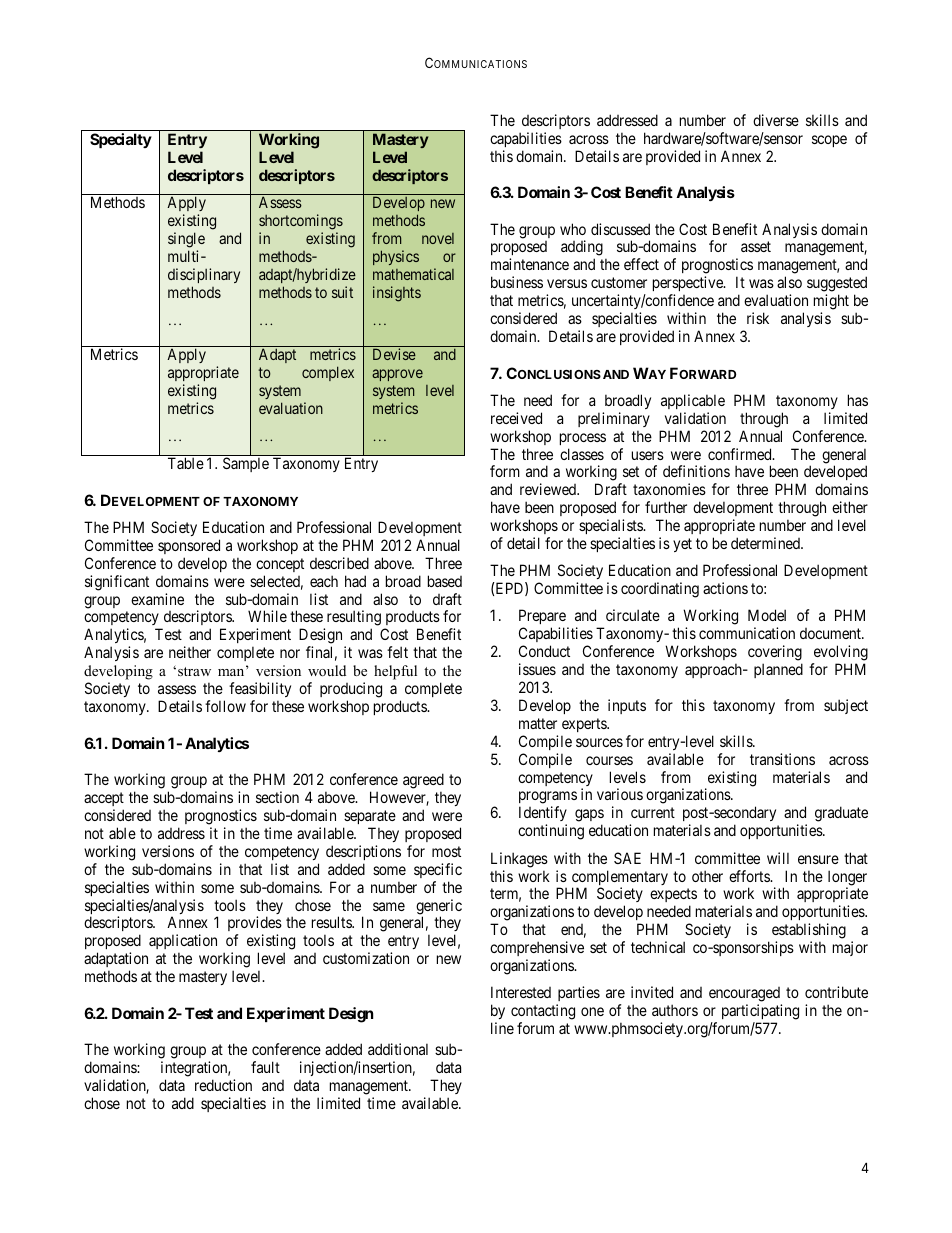 The height and width of the image is (1233, 952). Describe the element at coordinates (121, 140) in the image. I see `Specialty` at that location.
